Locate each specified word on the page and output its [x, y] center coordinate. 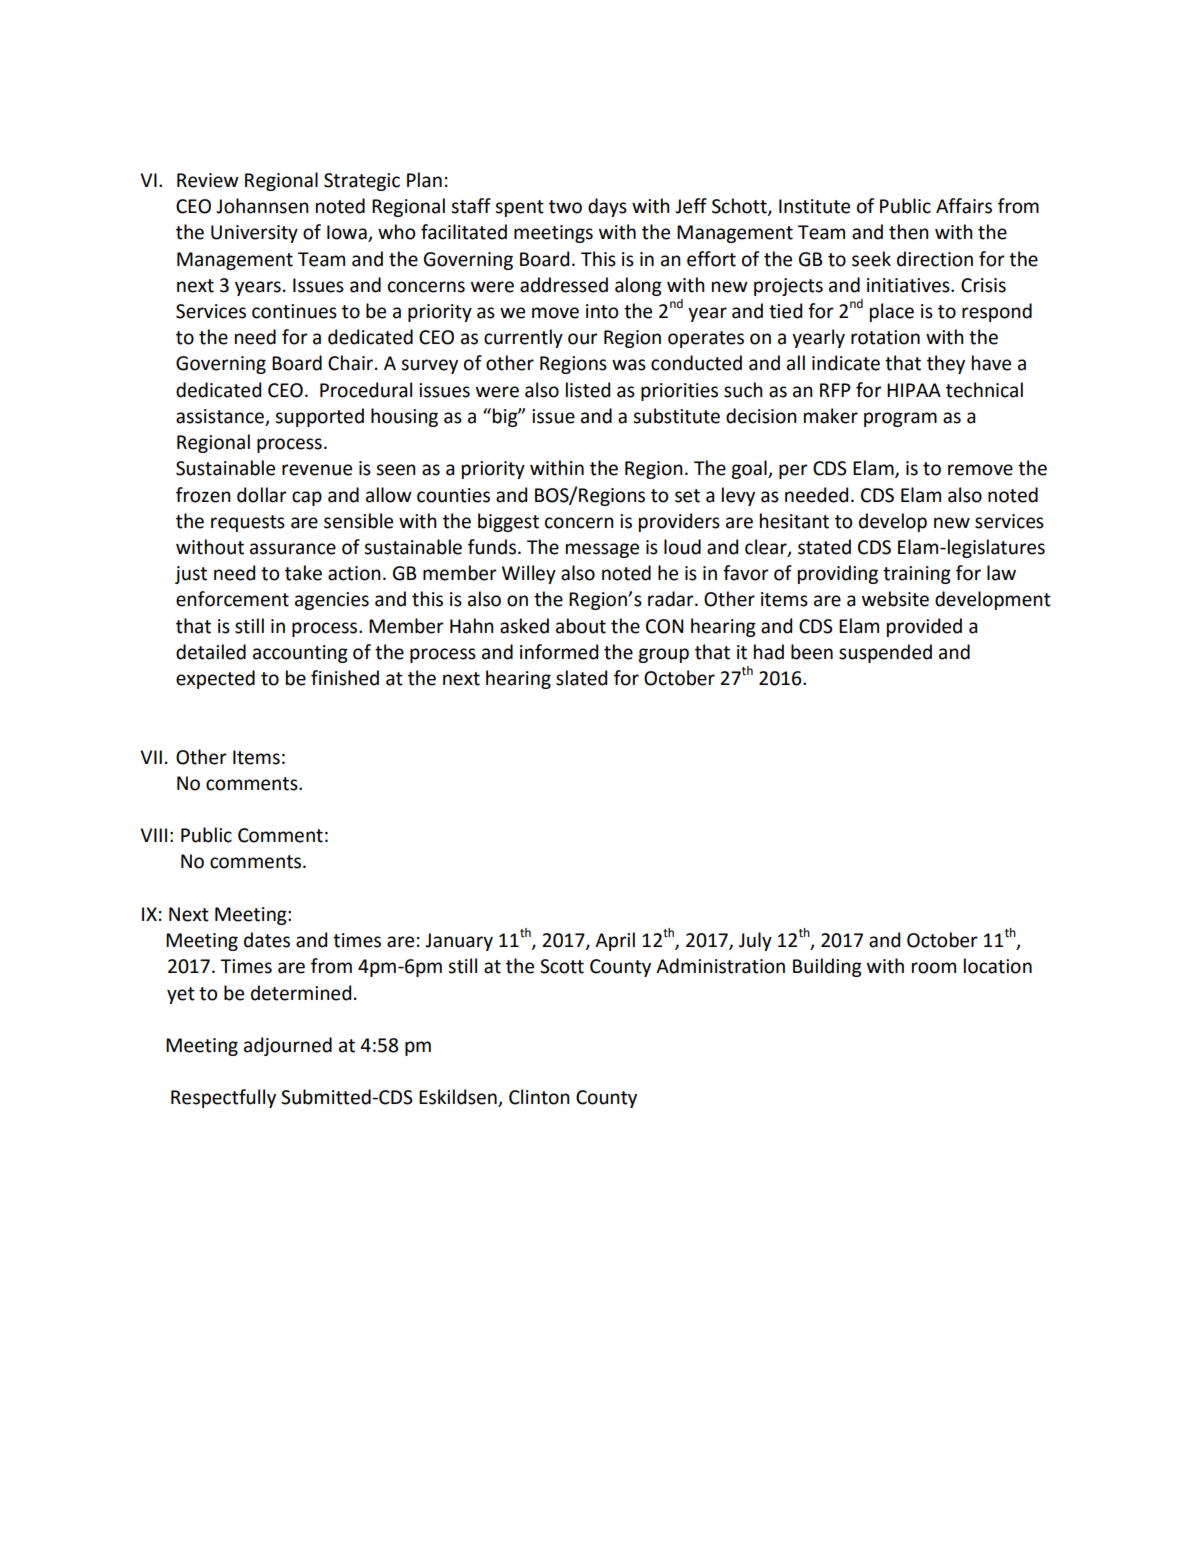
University [254, 234]
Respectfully [223, 1098]
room [934, 968]
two [565, 207]
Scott [562, 966]
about [581, 626]
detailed [211, 652]
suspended [885, 653]
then [909, 232]
